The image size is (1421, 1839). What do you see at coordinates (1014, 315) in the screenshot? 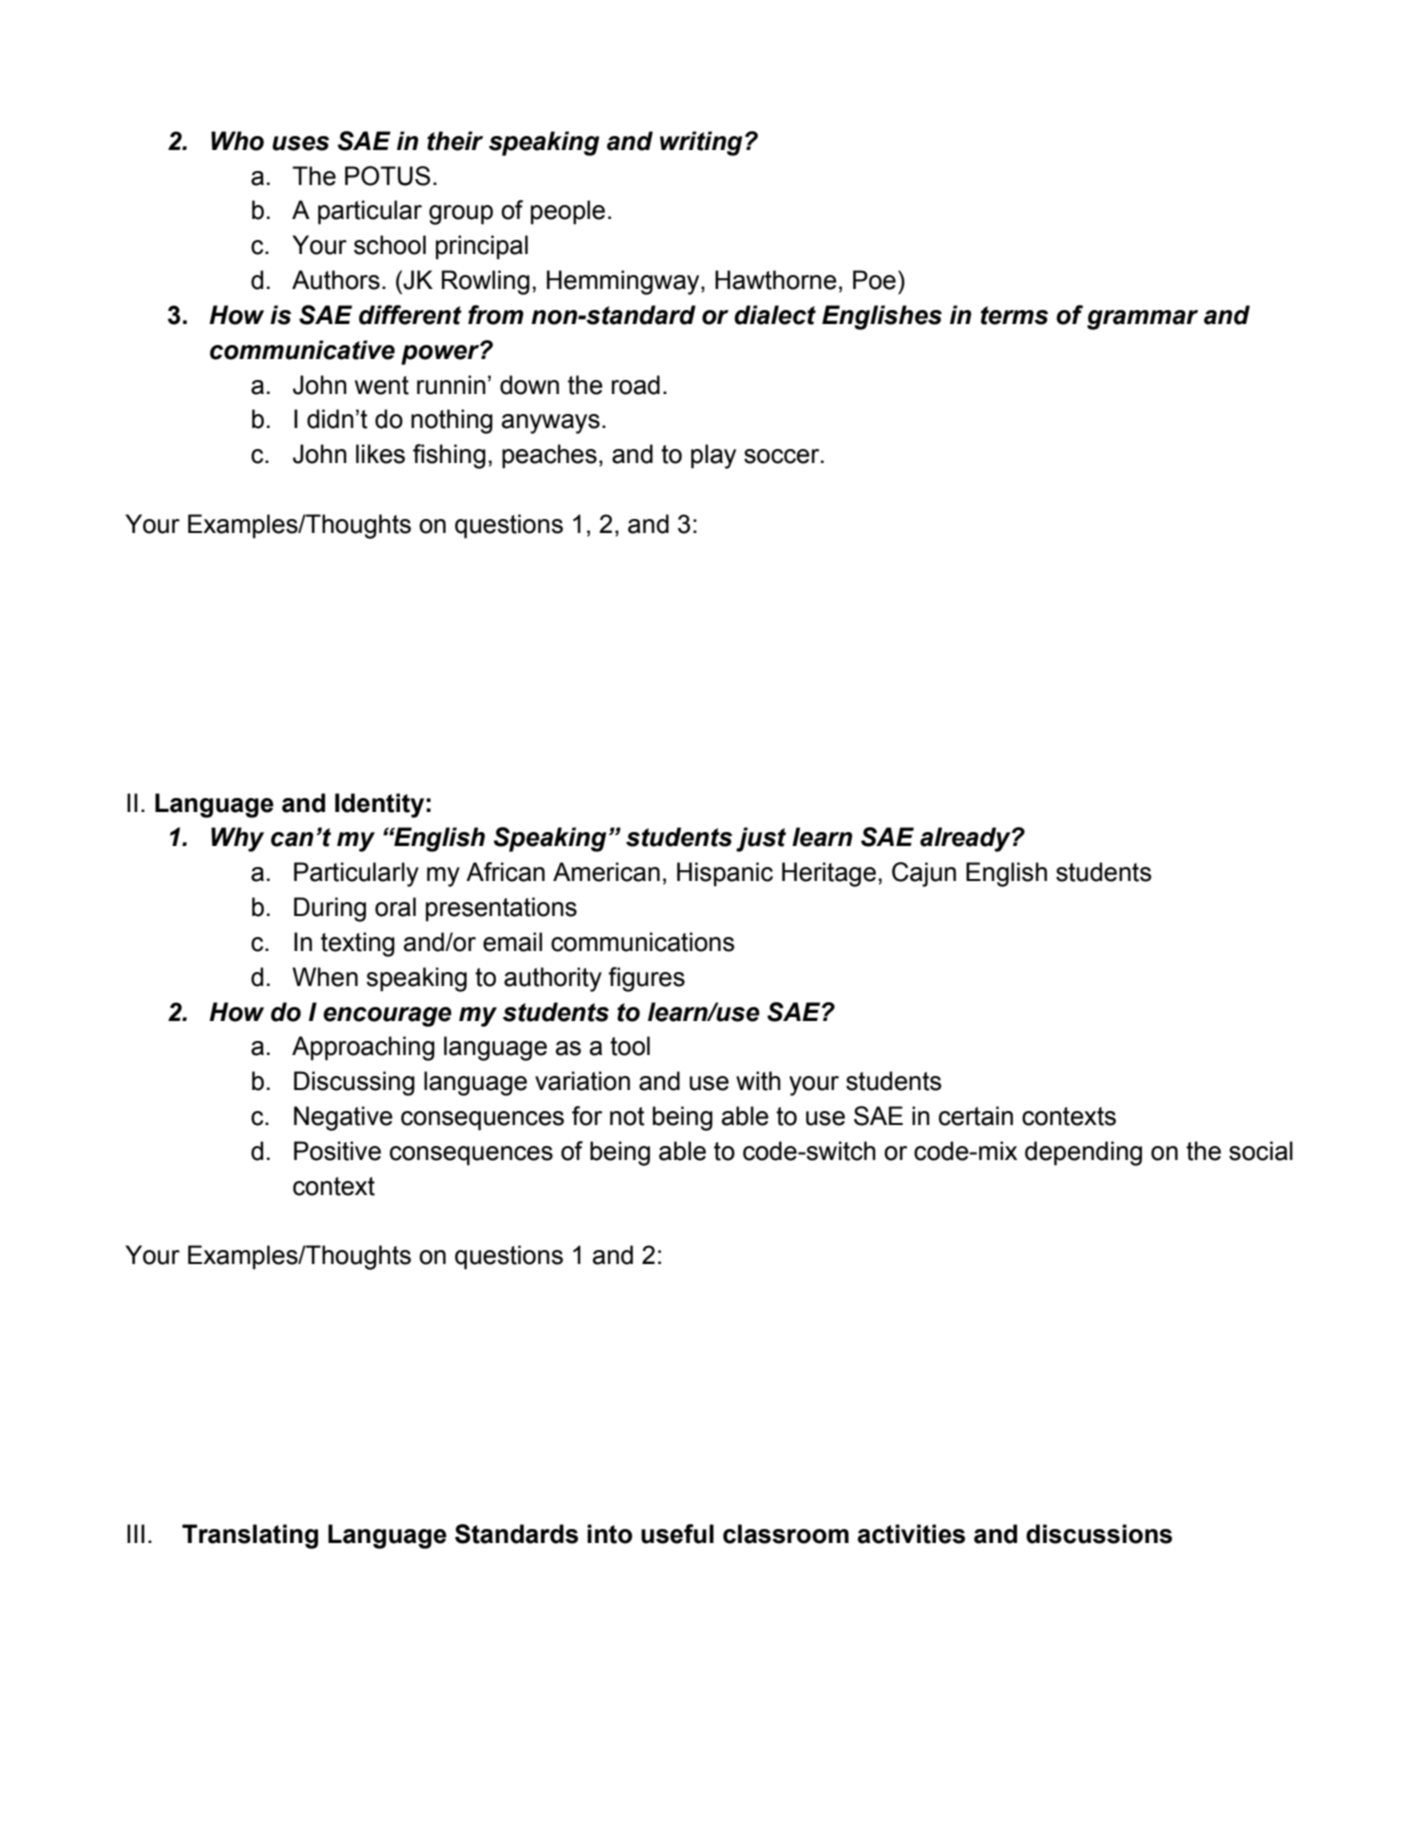
I see `terms` at bounding box center [1014, 315].
